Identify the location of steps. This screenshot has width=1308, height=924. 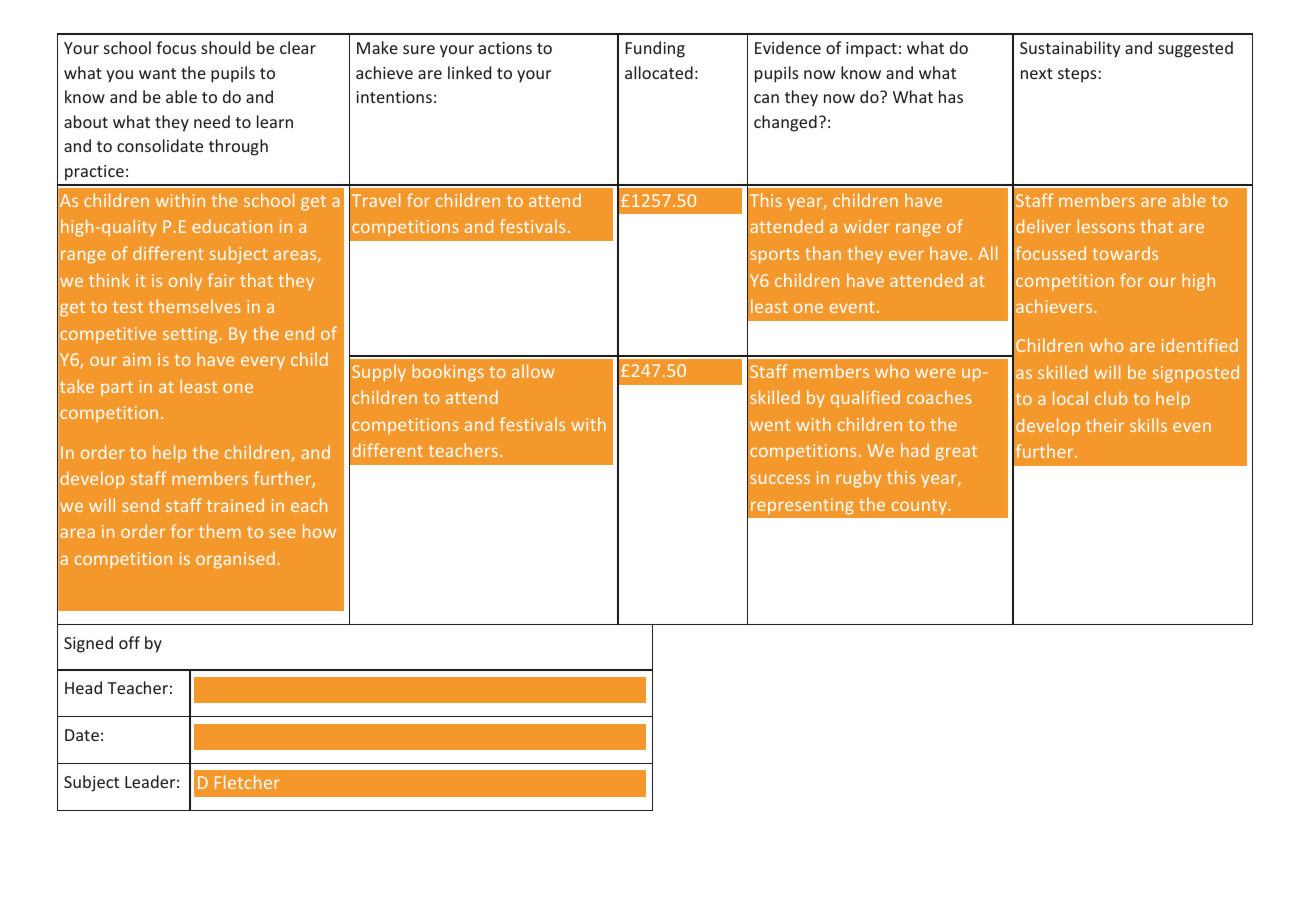
(1078, 75).
